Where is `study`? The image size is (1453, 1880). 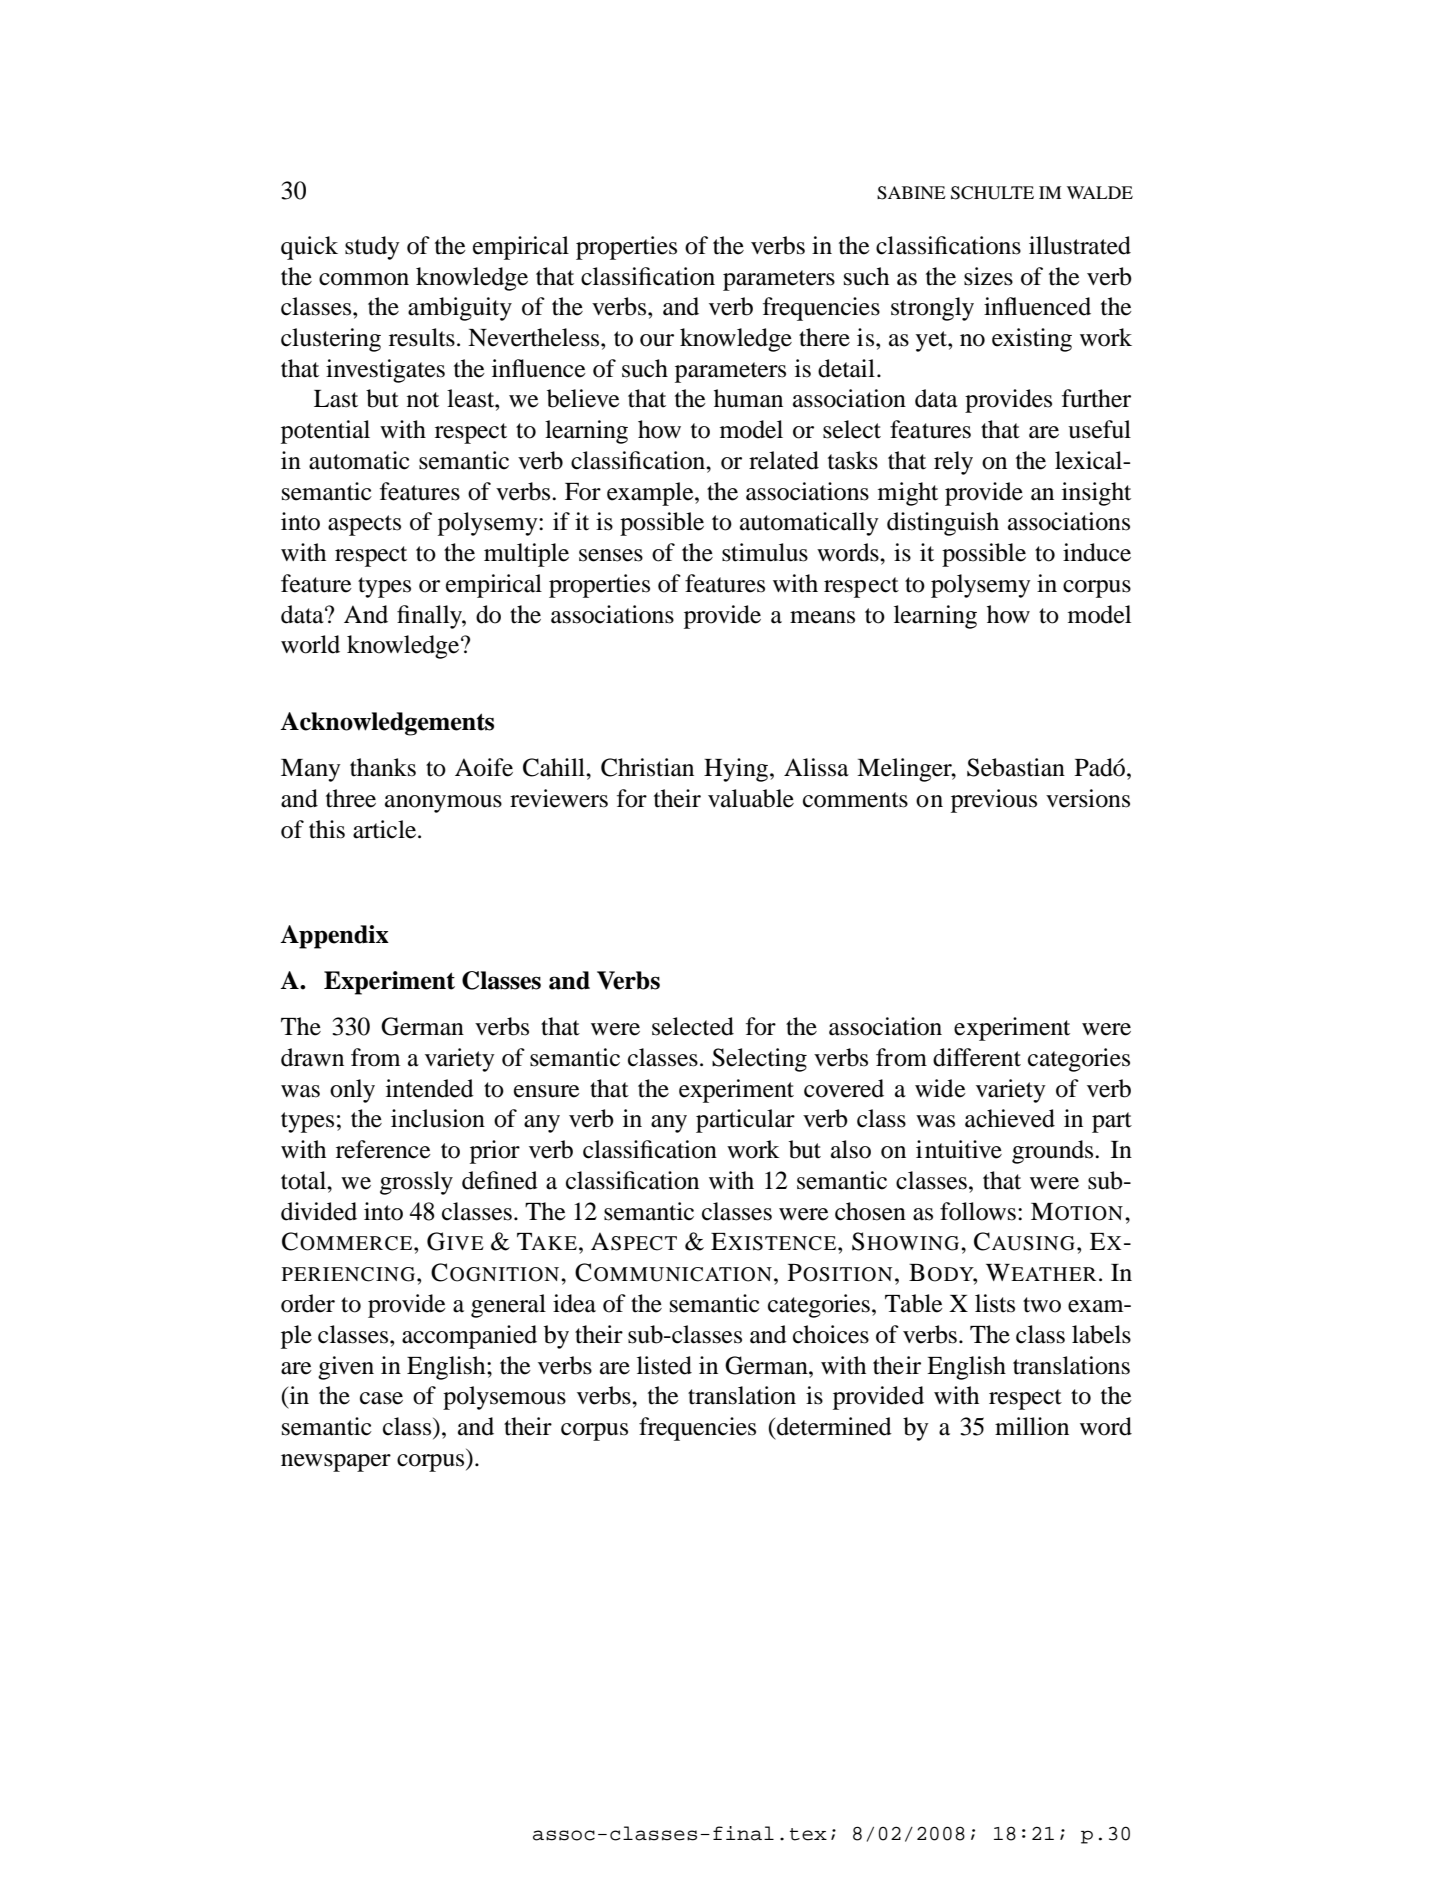 study is located at coordinates (372, 248).
